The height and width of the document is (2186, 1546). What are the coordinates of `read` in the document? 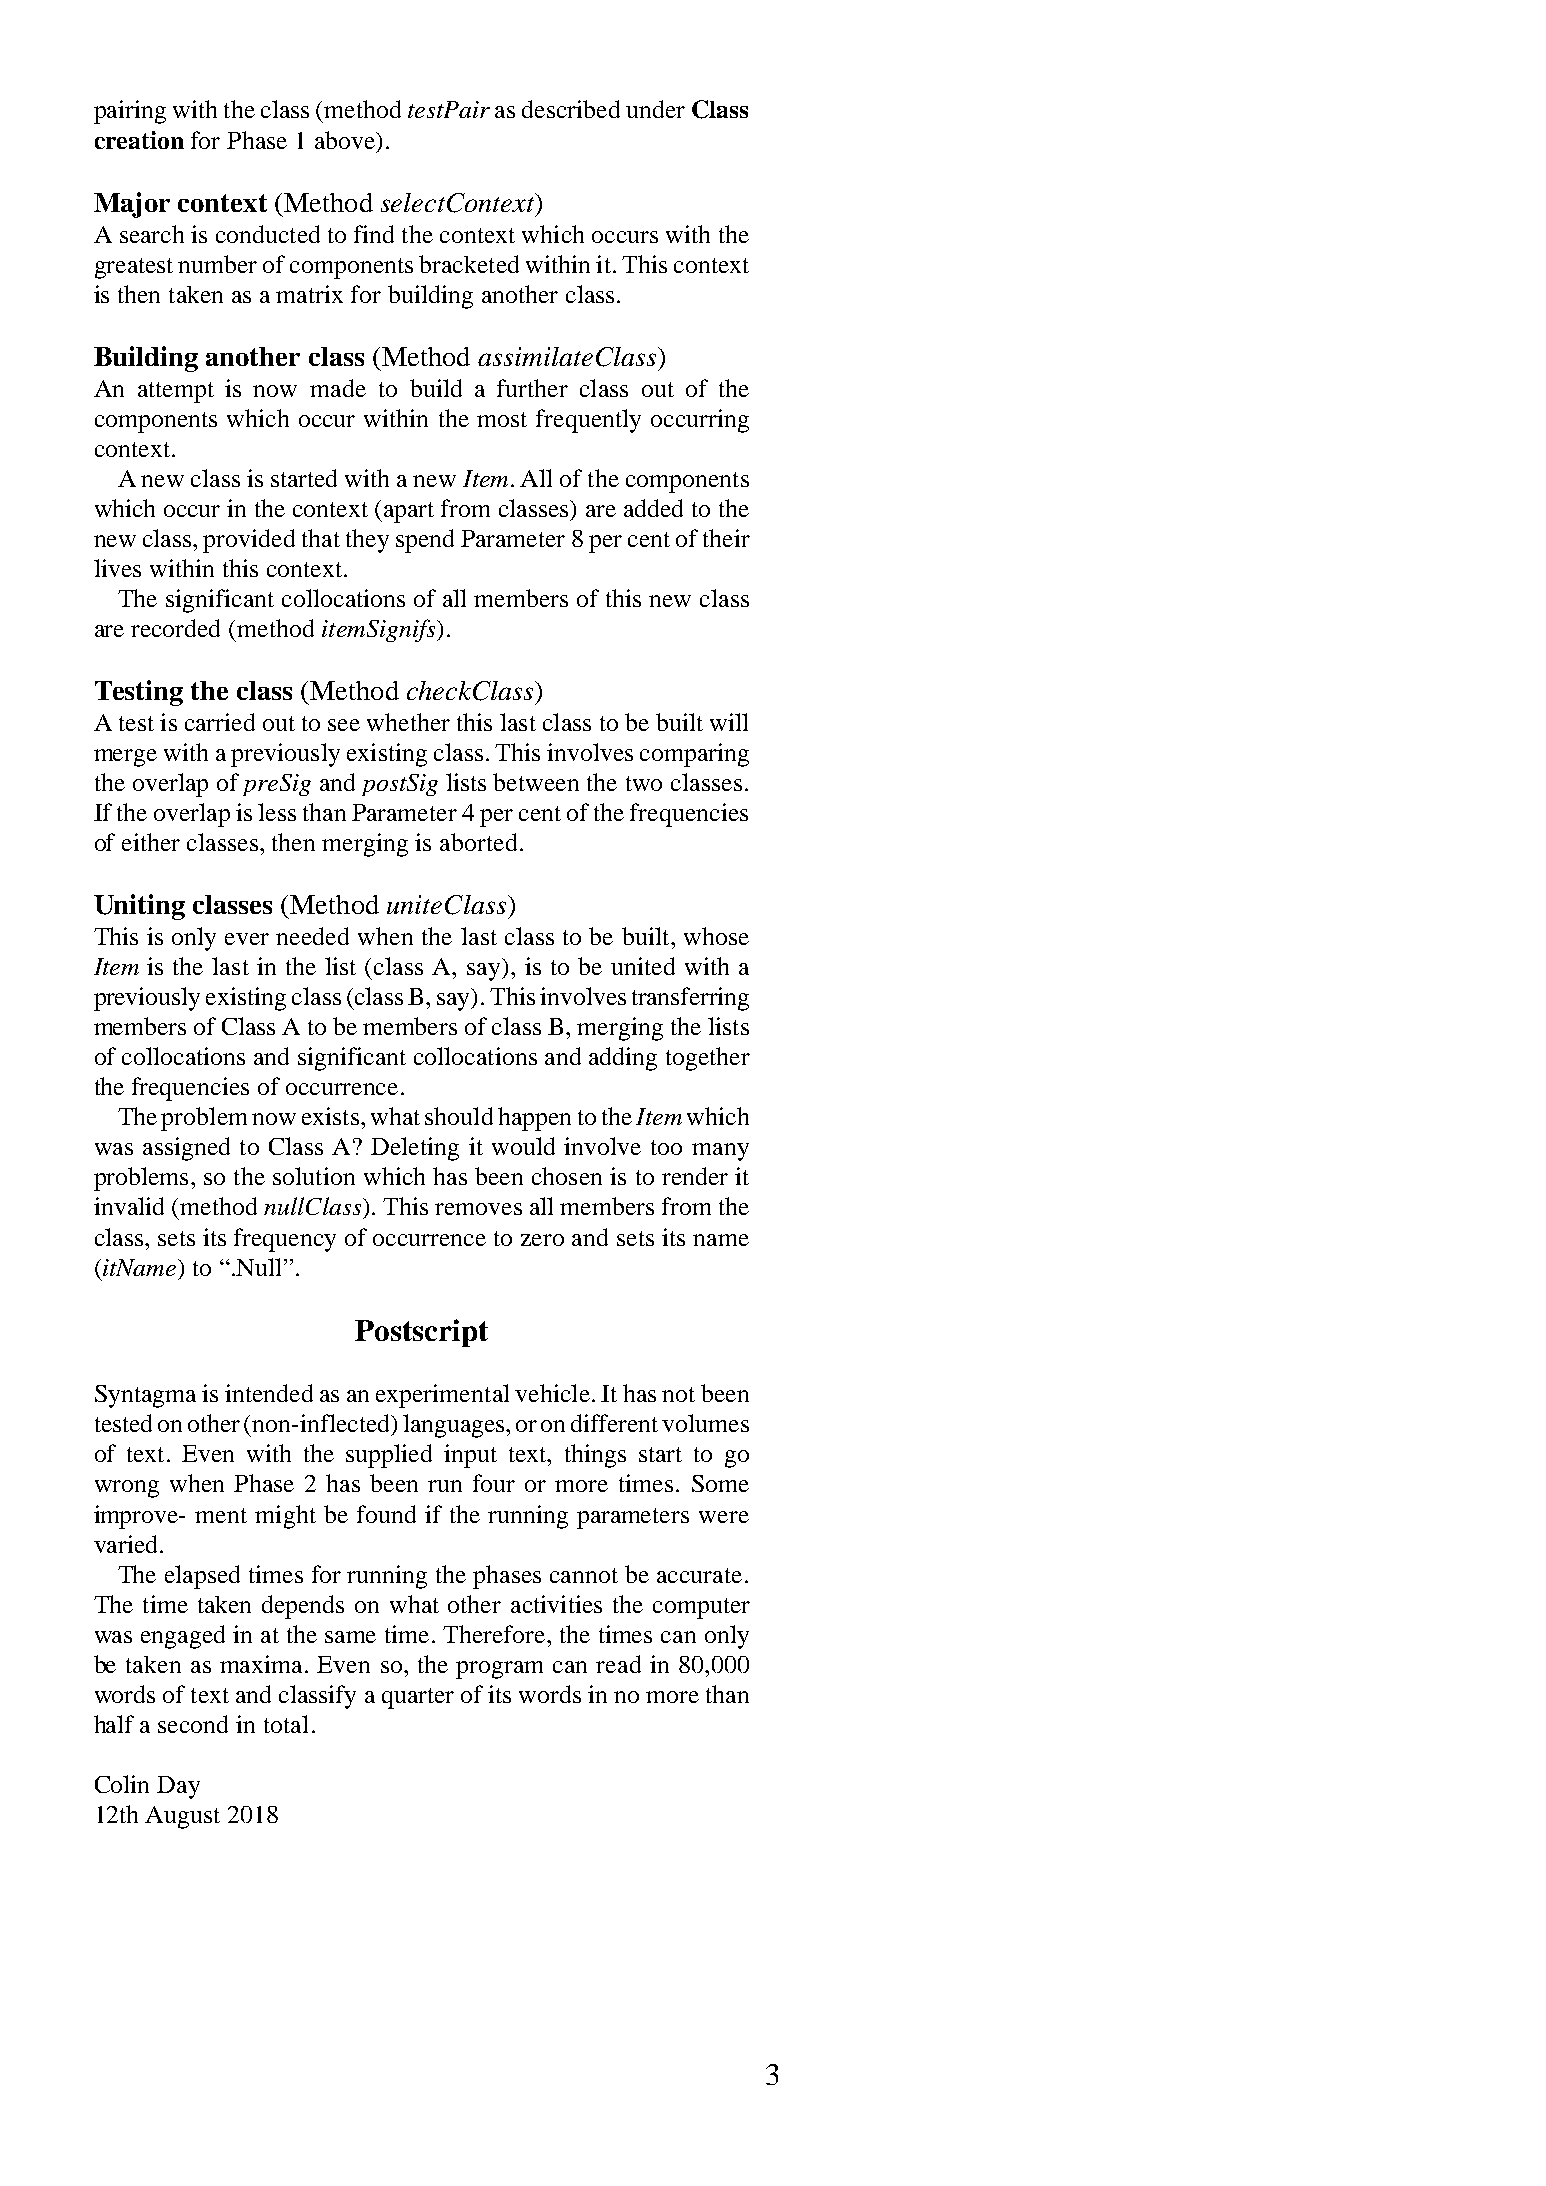 It's located at (618, 1664).
